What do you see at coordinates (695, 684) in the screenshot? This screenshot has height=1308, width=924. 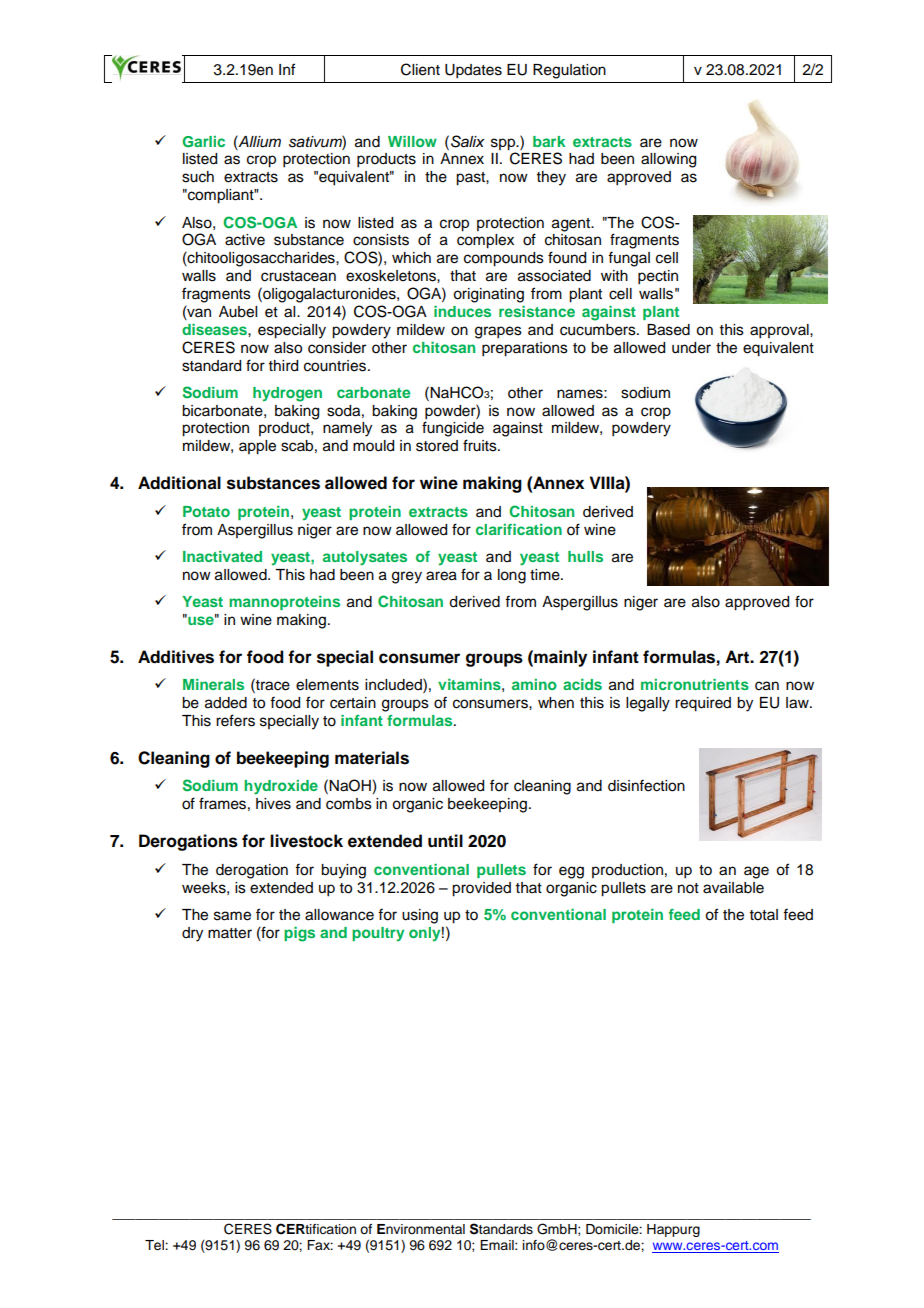 I see `micronutrients` at bounding box center [695, 684].
